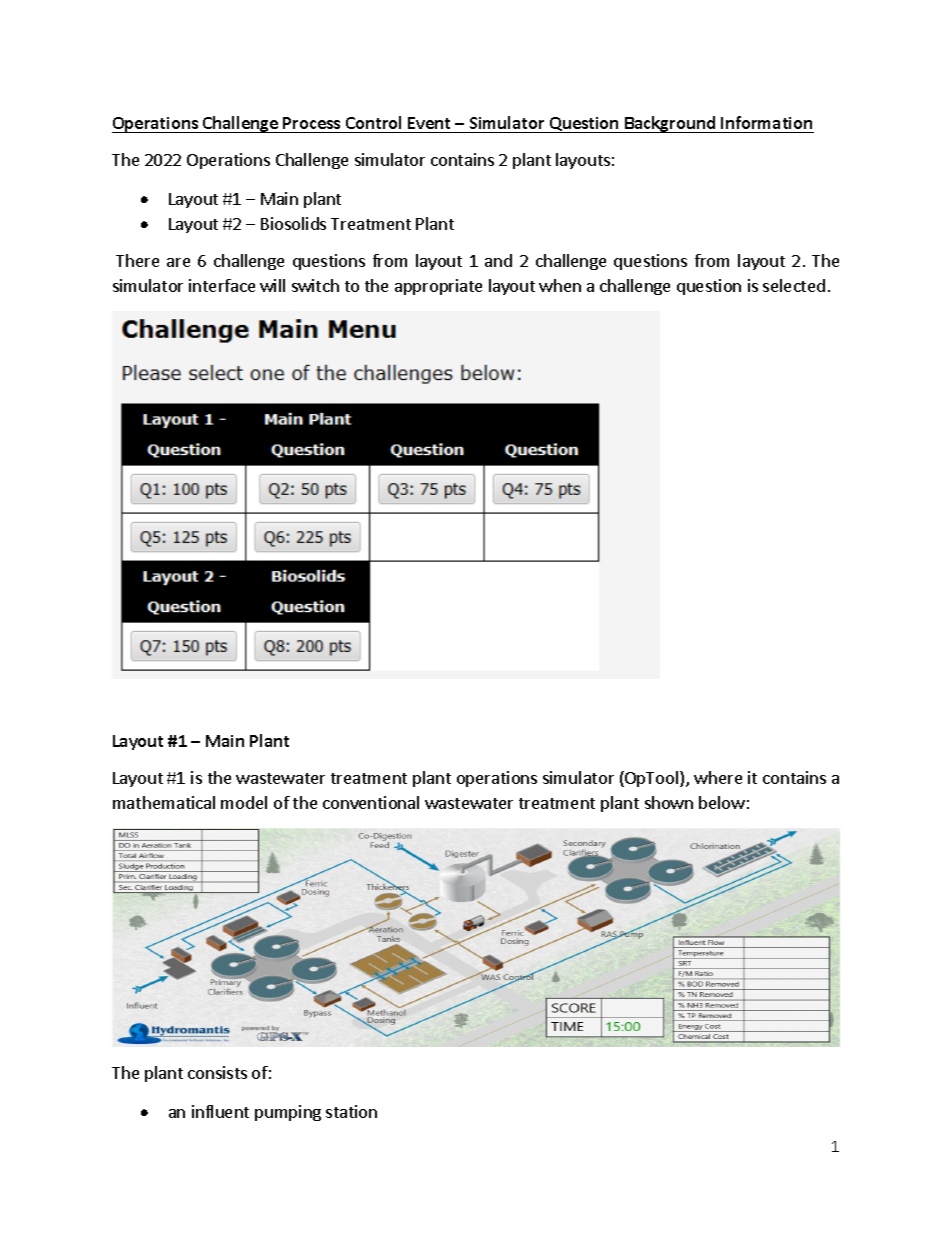  I want to click on Event, so click(429, 123).
